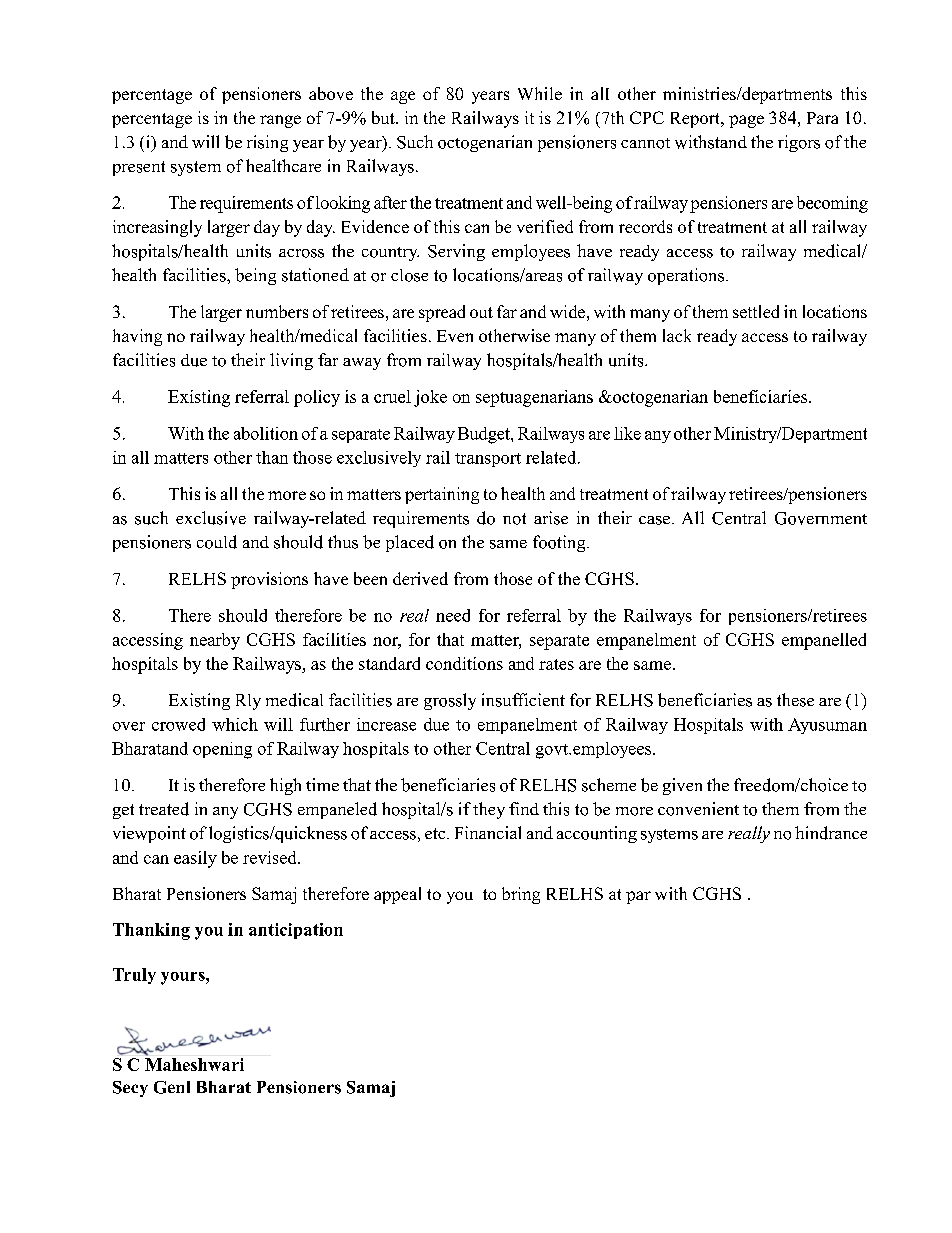  Describe the element at coordinates (746, 121) in the document. I see `page` at that location.
